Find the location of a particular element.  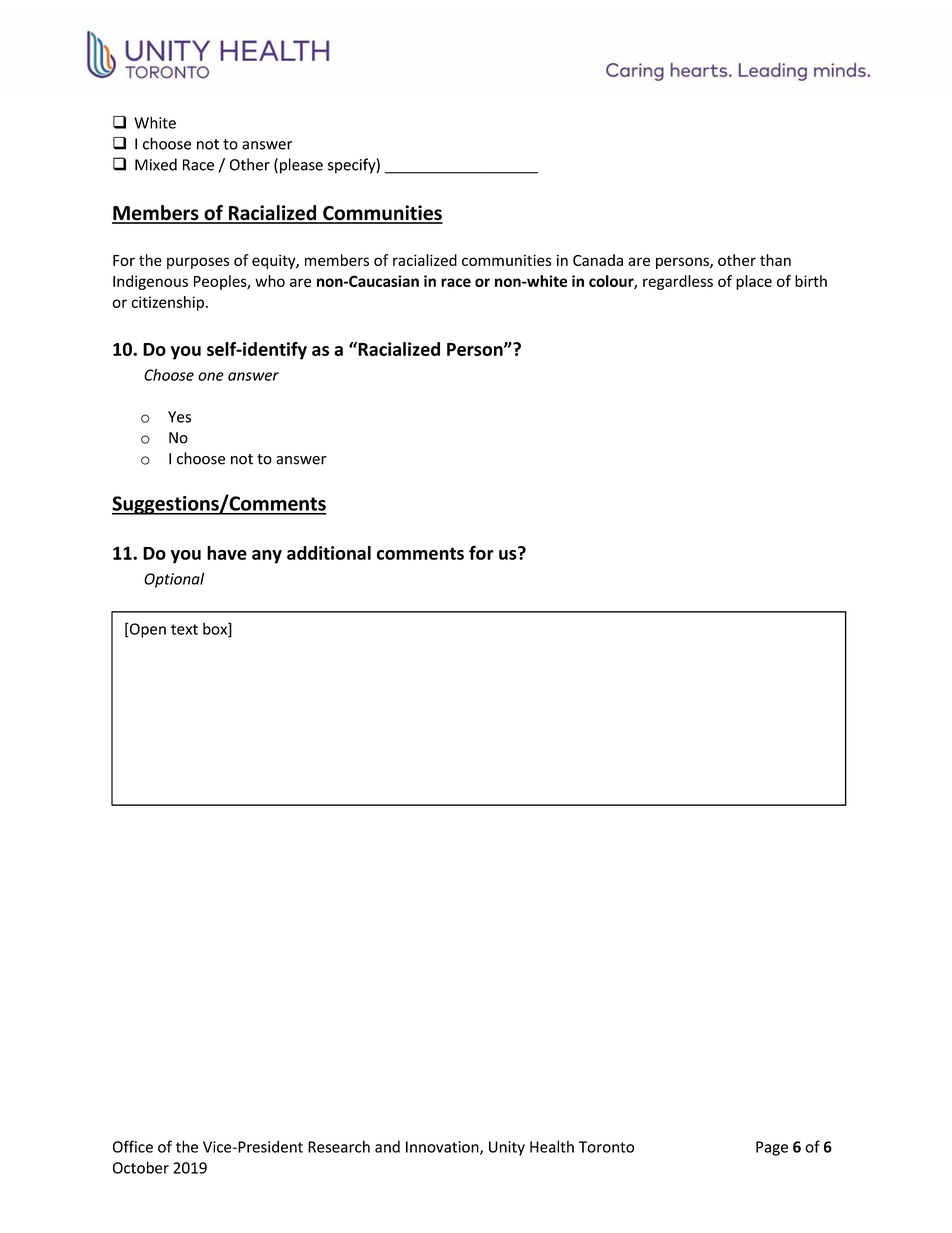

Canada is located at coordinates (598, 260).
